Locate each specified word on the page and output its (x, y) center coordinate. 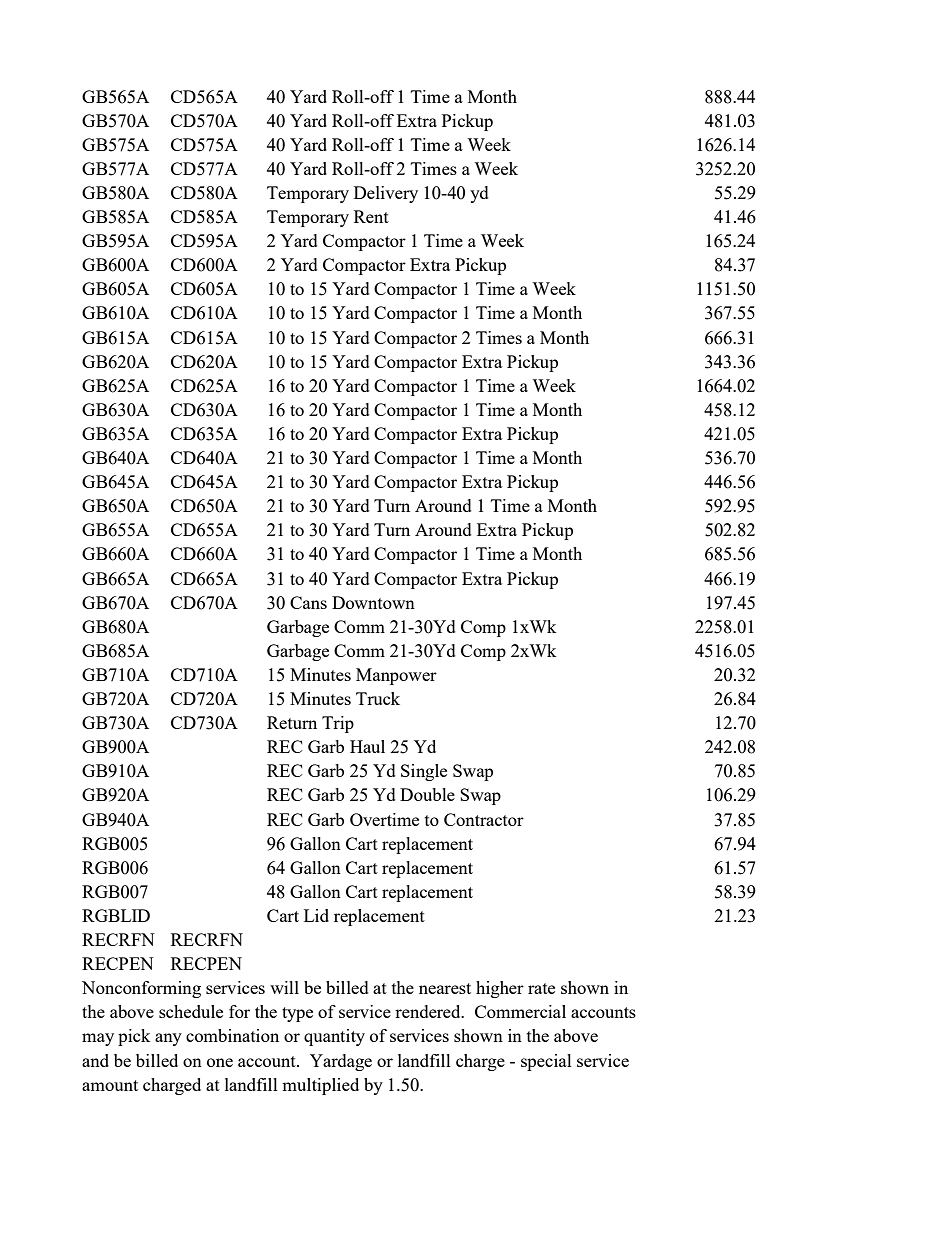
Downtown (373, 602)
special (546, 1062)
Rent (371, 216)
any (168, 1039)
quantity (334, 1037)
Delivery (386, 194)
